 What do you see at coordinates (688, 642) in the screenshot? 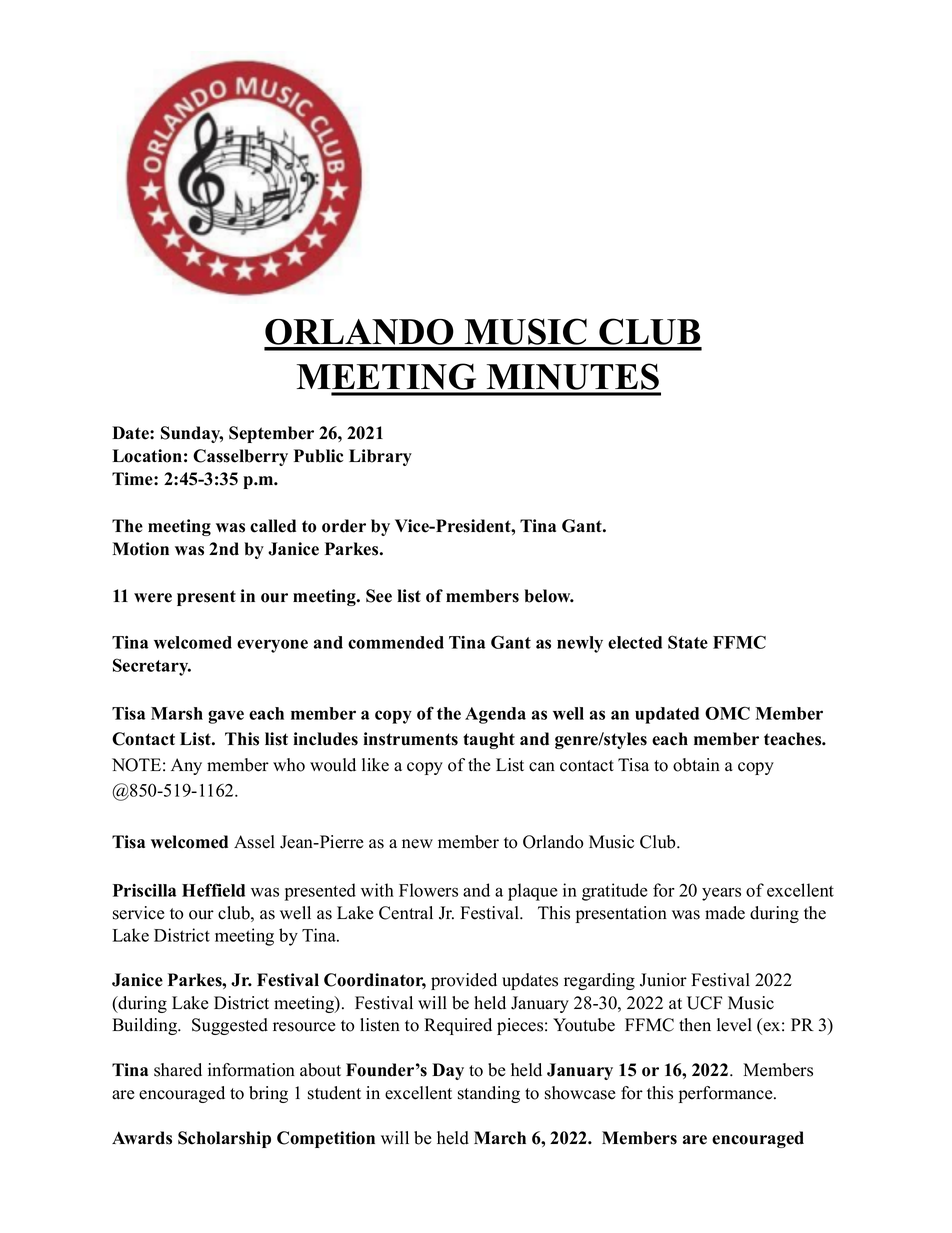
I see `State` at bounding box center [688, 642].
